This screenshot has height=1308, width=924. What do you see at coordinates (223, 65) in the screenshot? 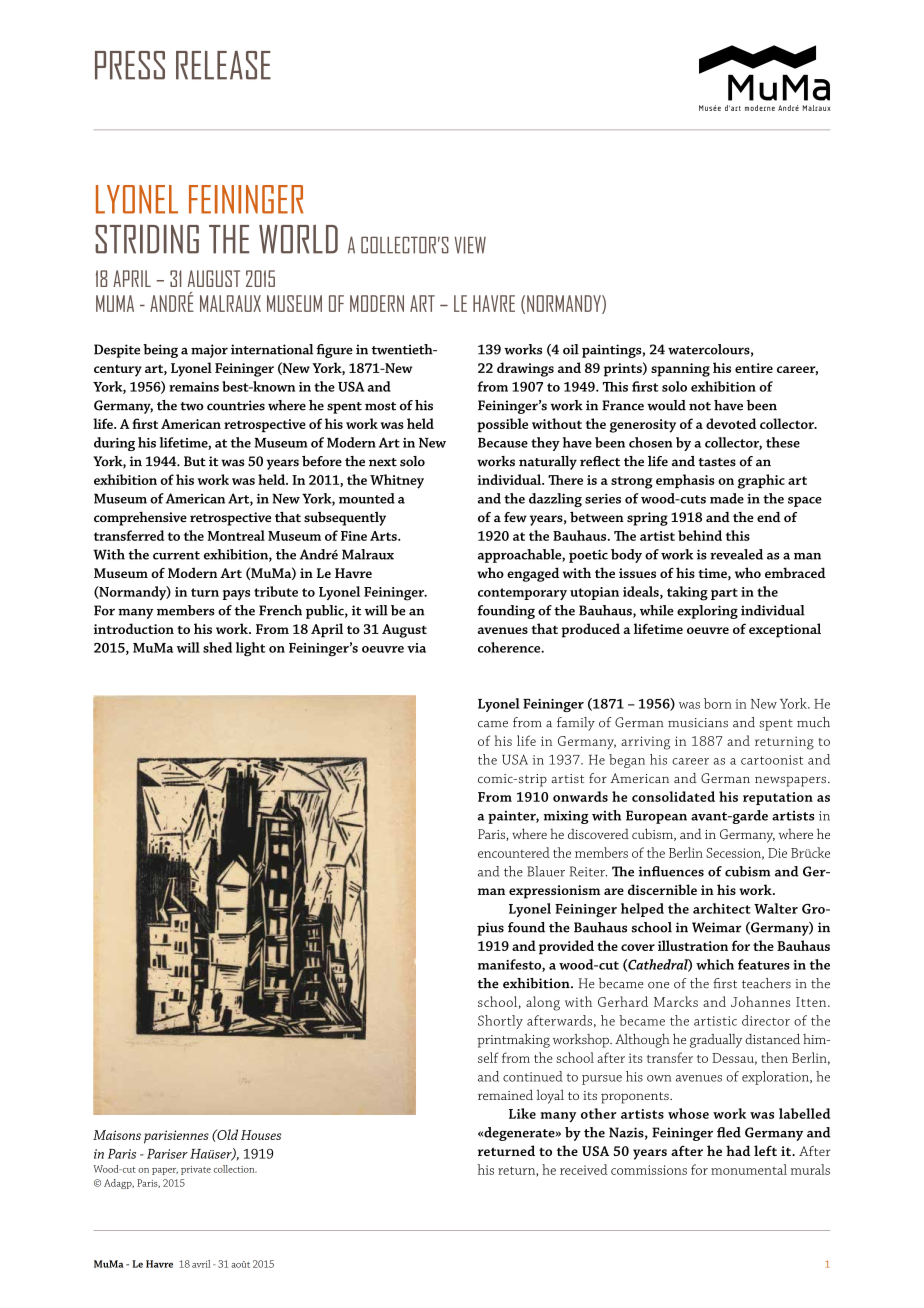
I see `RELEASE` at bounding box center [223, 65].
